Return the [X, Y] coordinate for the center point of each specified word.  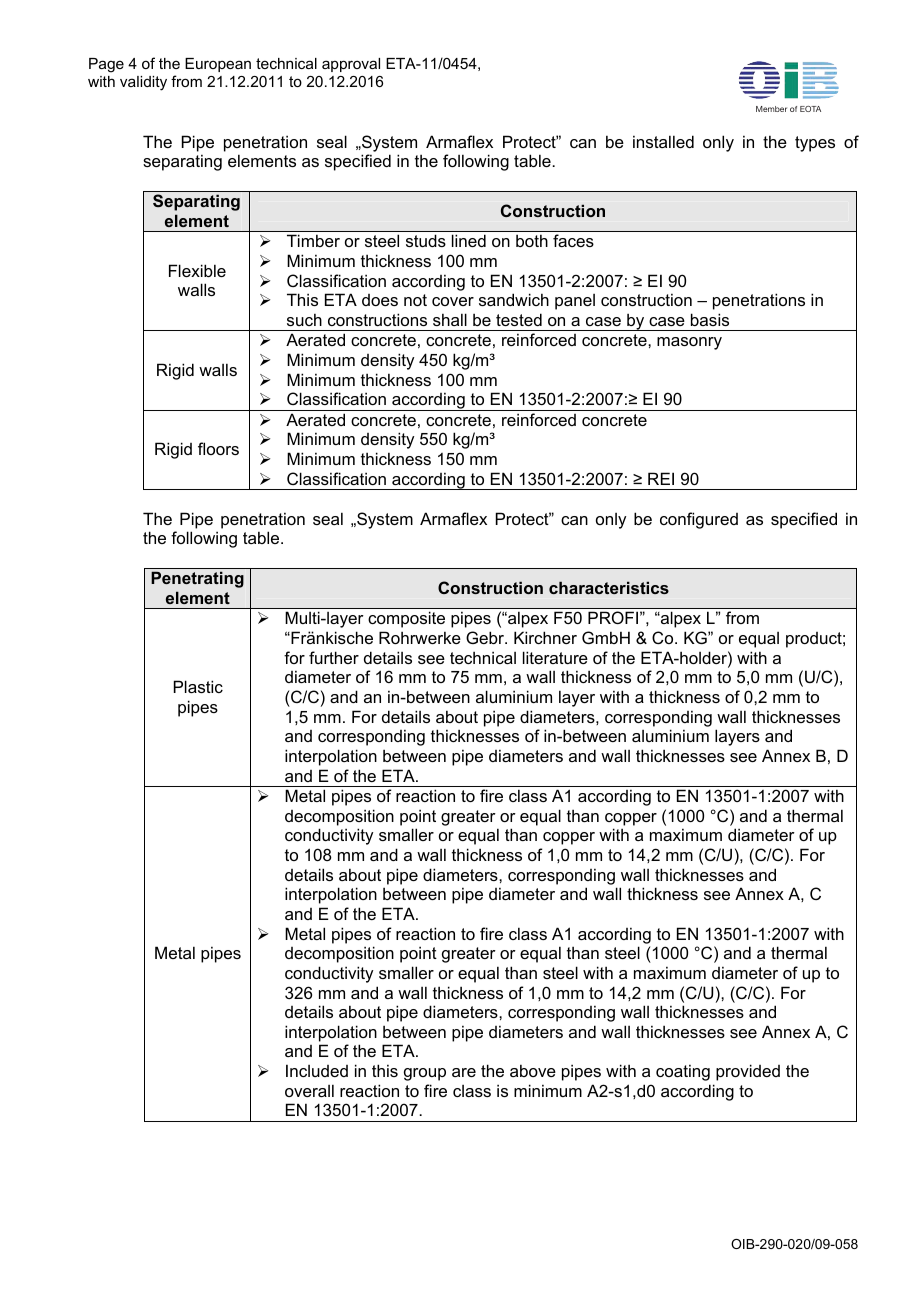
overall [309, 1090]
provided [748, 1072]
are [464, 1072]
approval [351, 65]
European [218, 65]
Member [771, 109]
